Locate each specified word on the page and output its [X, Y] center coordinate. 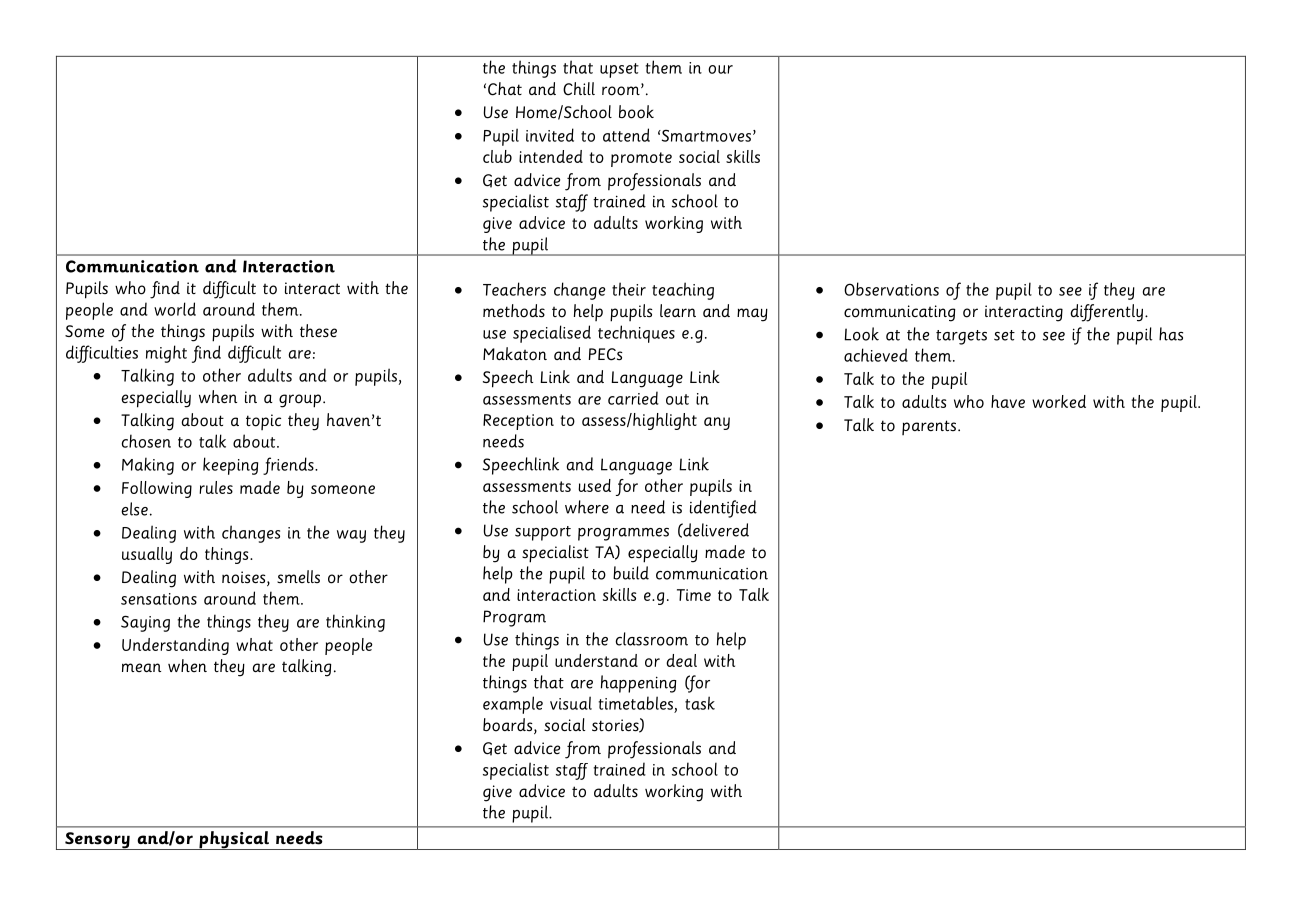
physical [234, 840]
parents [930, 427]
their [629, 289]
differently [1106, 313]
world [175, 309]
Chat [505, 89]
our [720, 69]
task [700, 703]
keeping [230, 466]
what [254, 644]
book [636, 112]
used [594, 485]
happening [638, 684]
